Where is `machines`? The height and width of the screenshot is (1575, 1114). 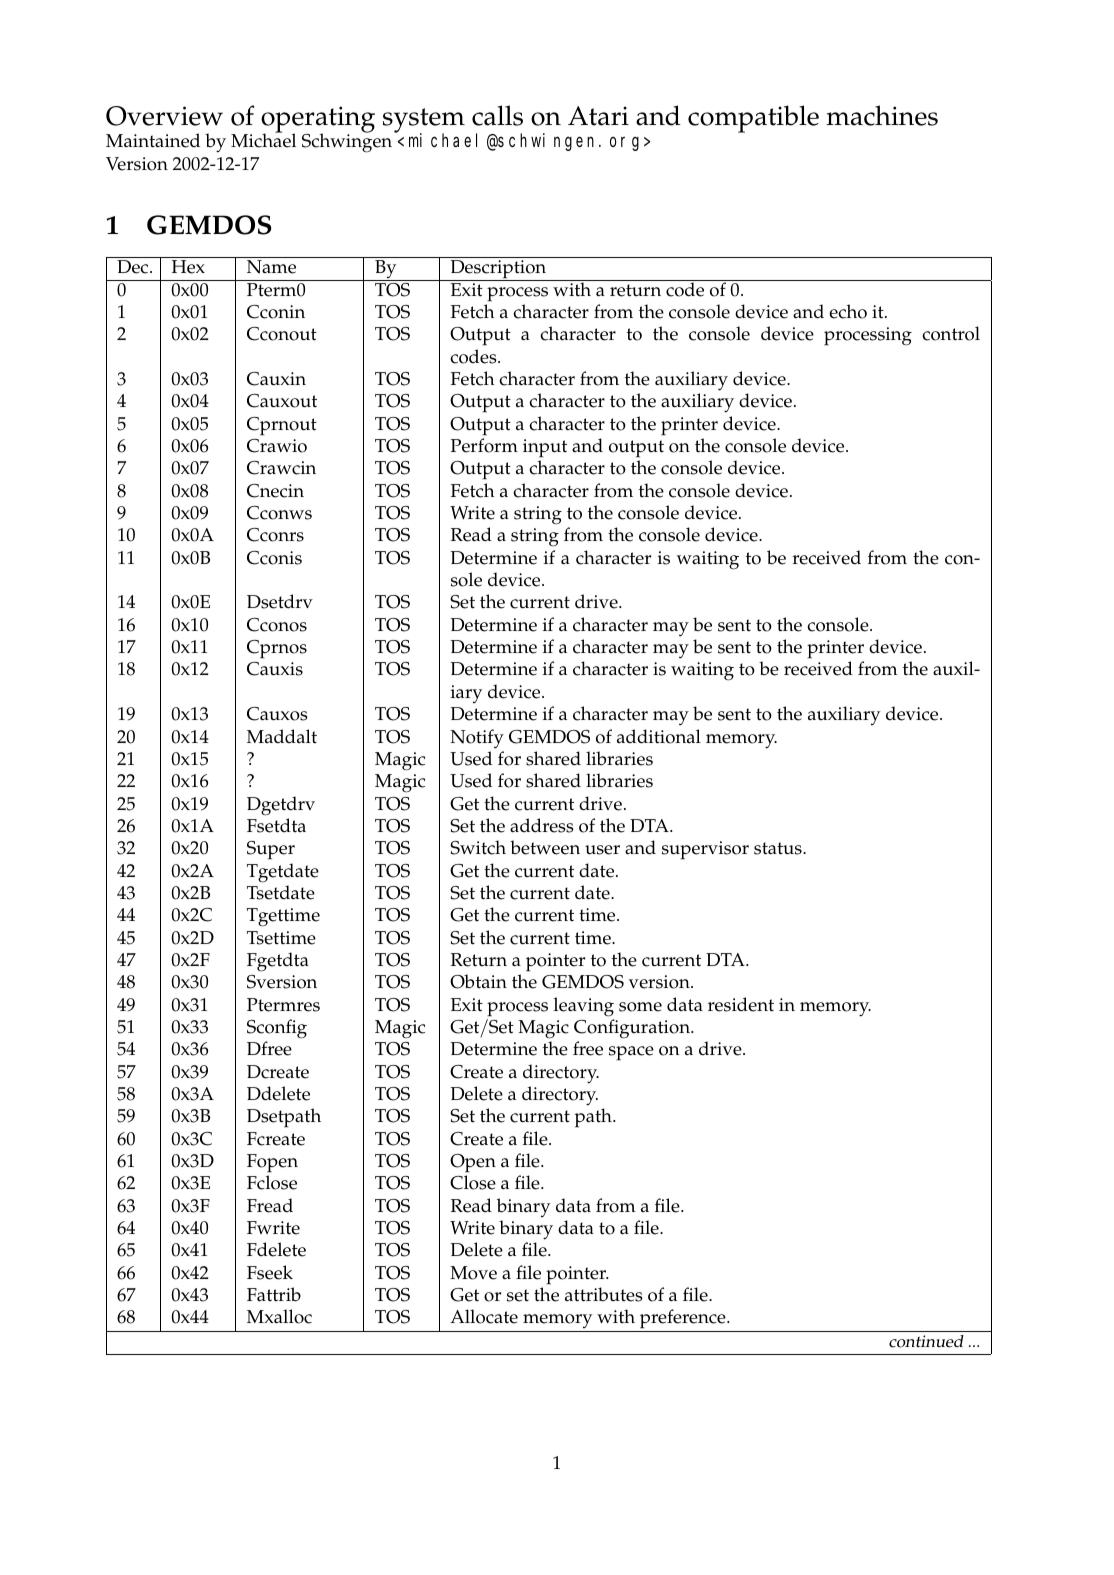 machines is located at coordinates (882, 115).
